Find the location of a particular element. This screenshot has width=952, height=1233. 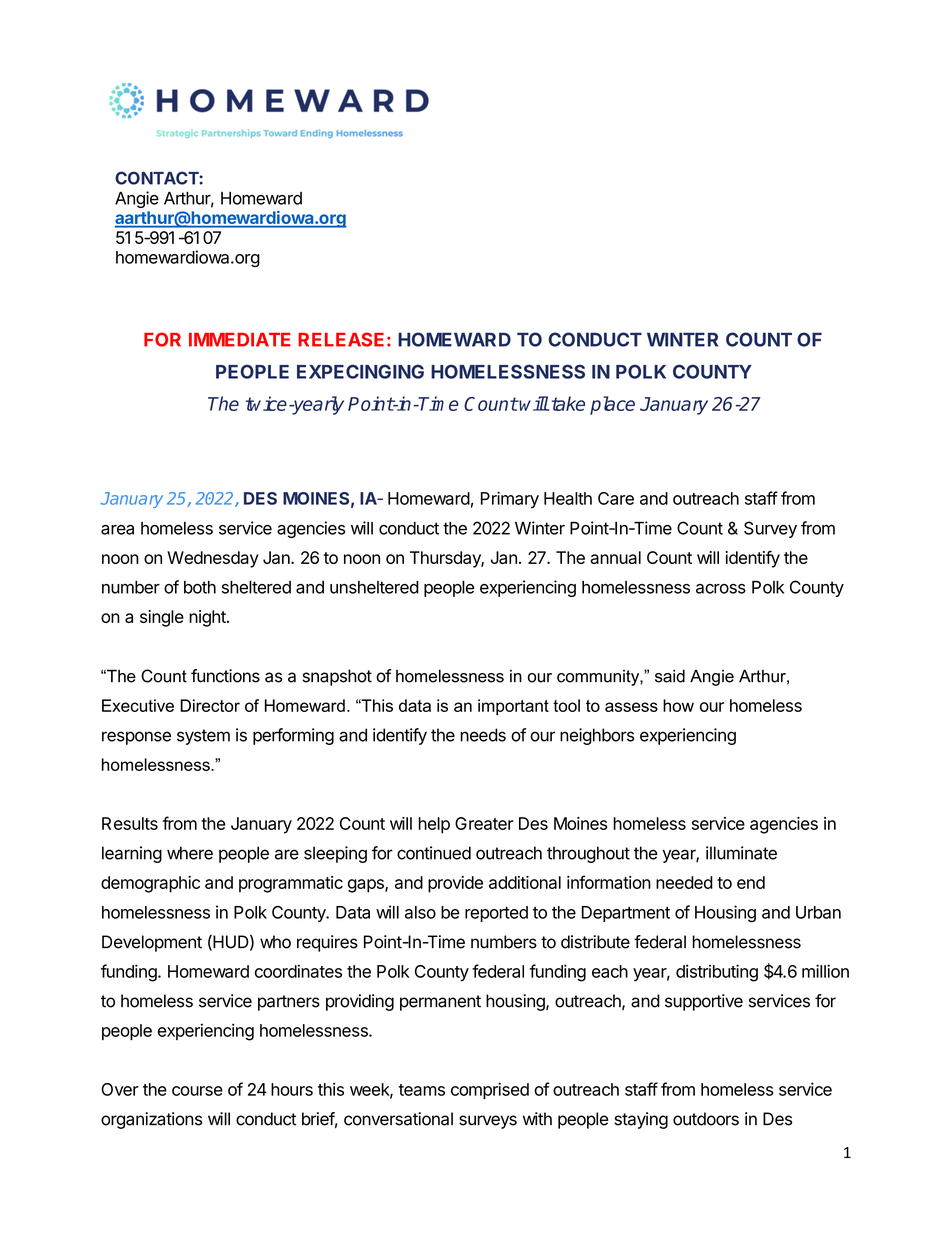

place is located at coordinates (612, 405).
